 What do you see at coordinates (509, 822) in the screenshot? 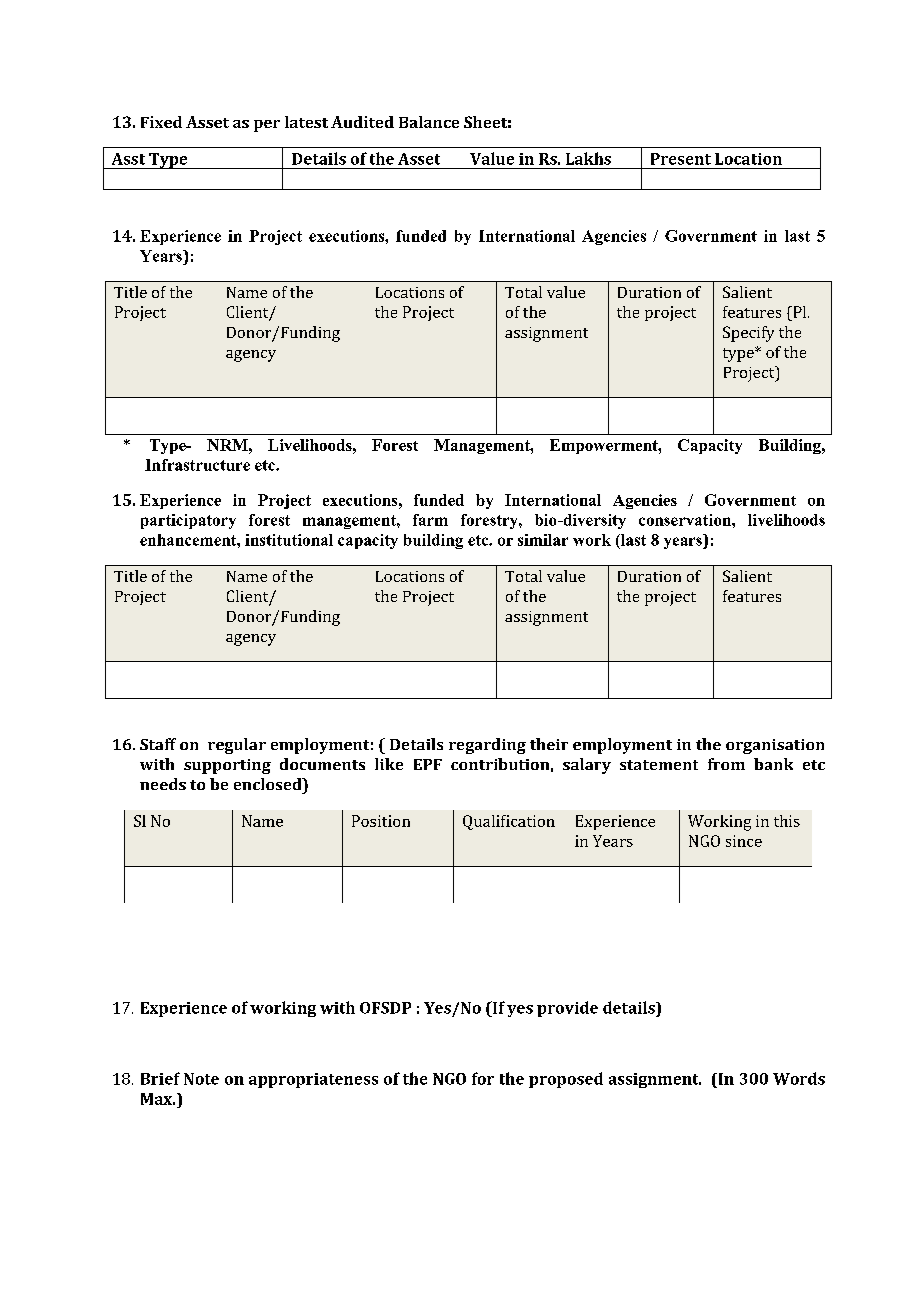
I see `Qualification` at bounding box center [509, 822].
